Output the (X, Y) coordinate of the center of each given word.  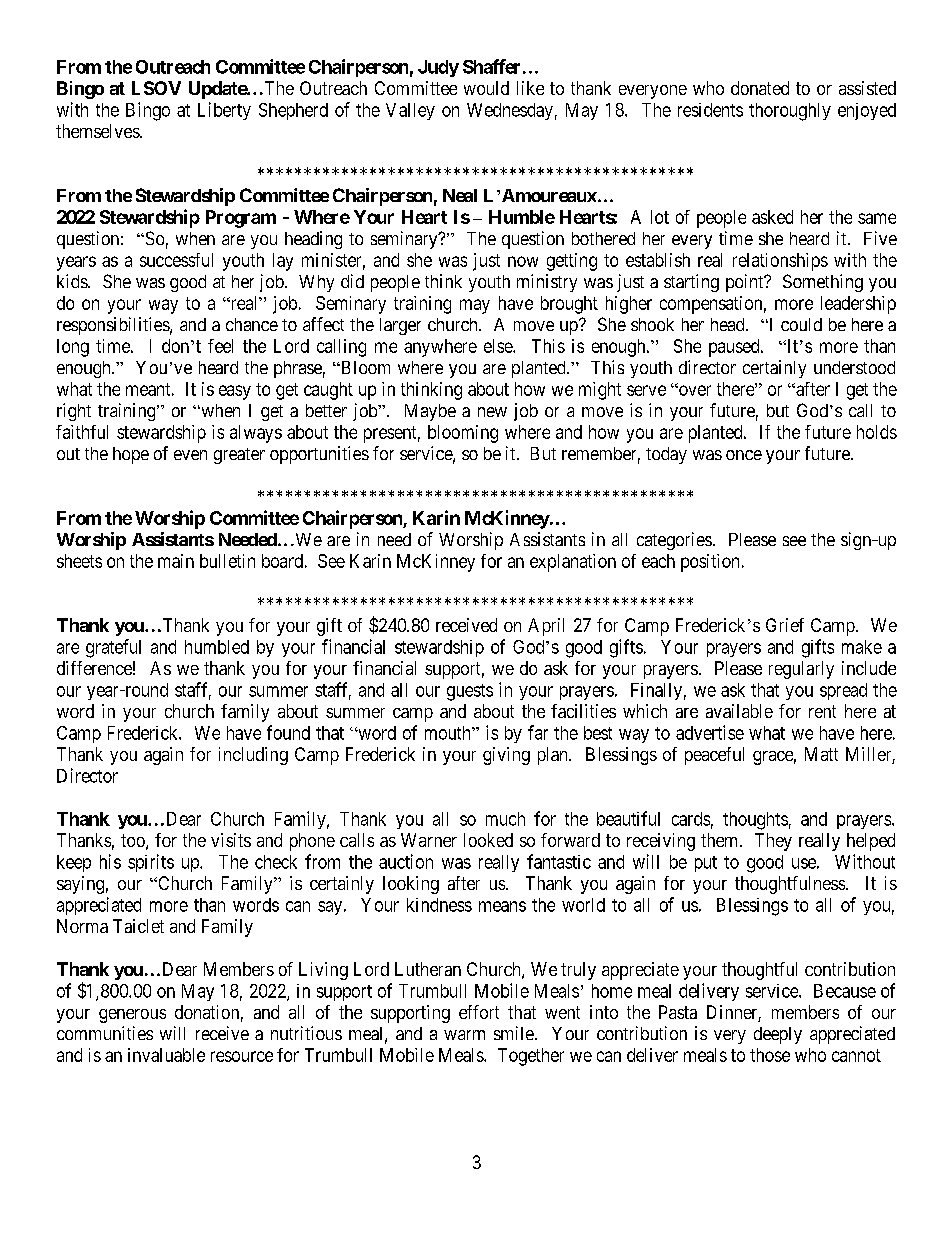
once (744, 455)
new (492, 412)
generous (132, 1016)
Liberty (224, 111)
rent (822, 711)
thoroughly (790, 112)
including (253, 756)
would (486, 88)
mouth (449, 733)
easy (235, 392)
